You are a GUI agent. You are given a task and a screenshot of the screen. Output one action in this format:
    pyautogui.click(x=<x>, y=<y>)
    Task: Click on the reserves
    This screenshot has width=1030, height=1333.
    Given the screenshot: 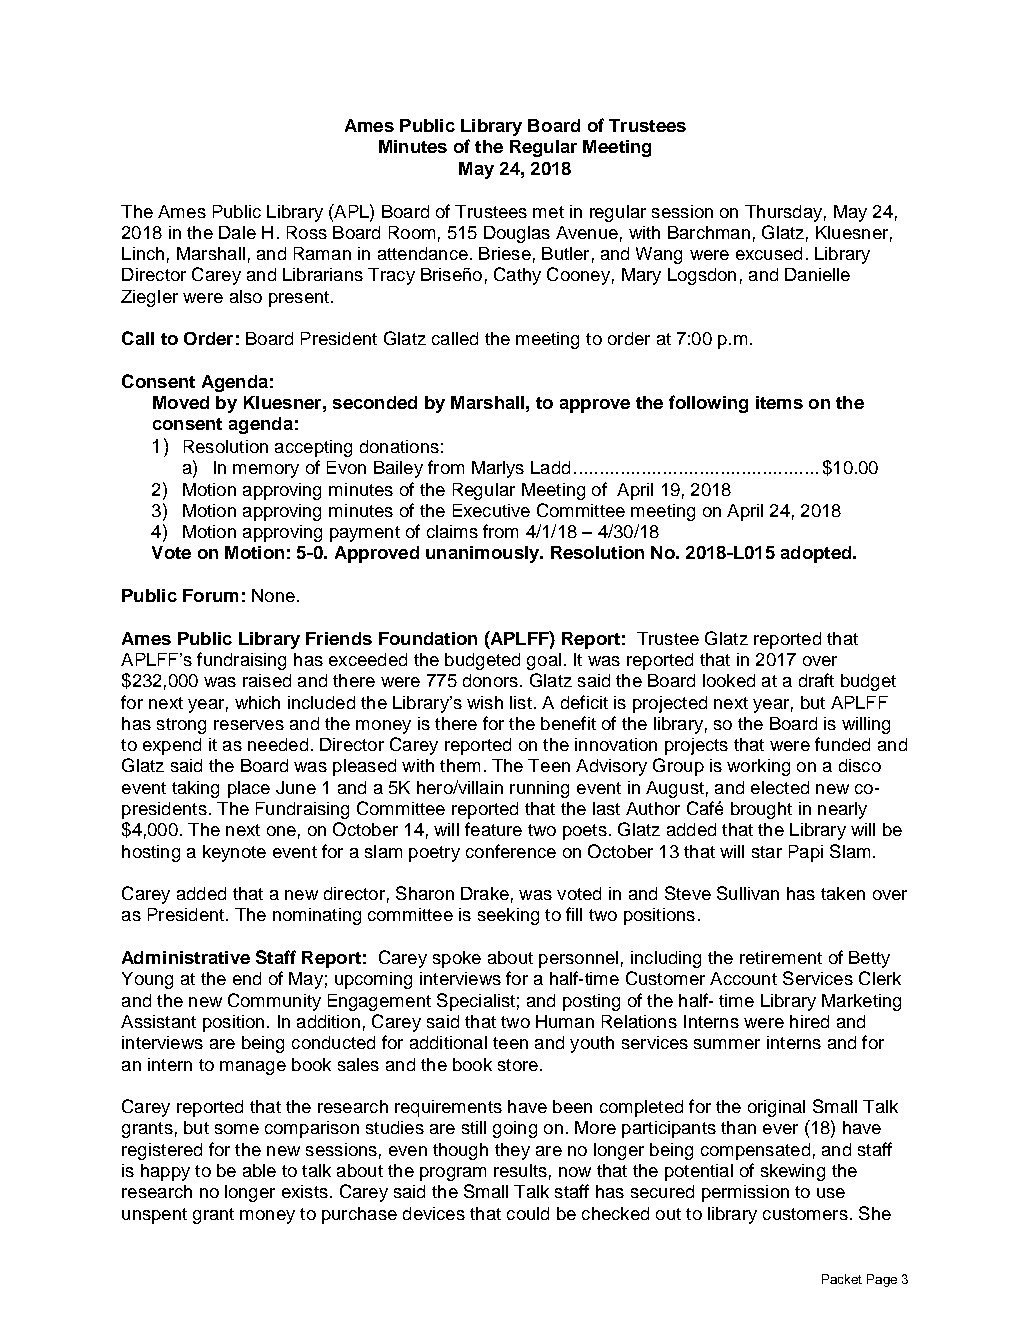 What is the action you would take?
    pyautogui.click(x=249, y=725)
